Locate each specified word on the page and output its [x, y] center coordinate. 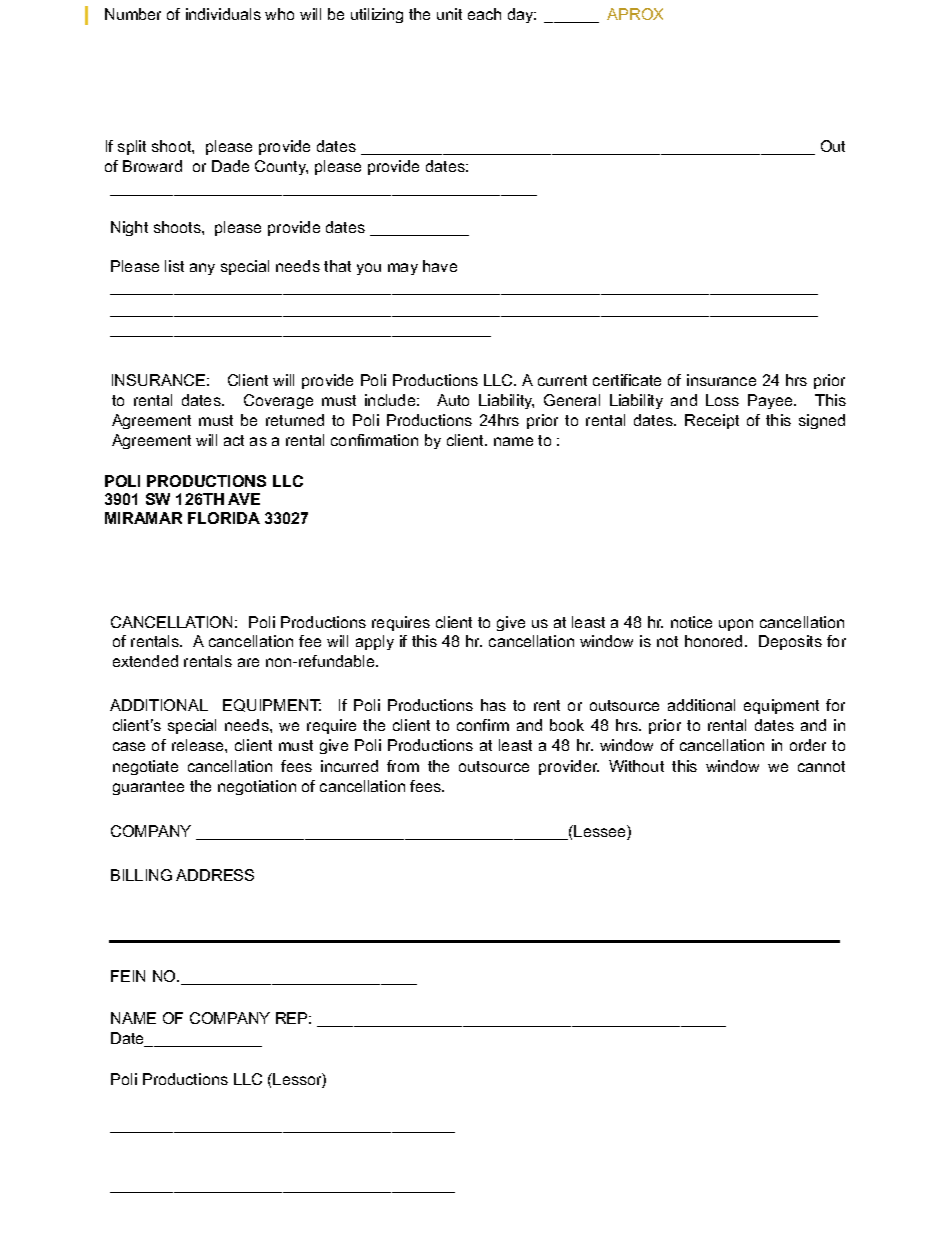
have [440, 266]
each [484, 14]
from [403, 766]
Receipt [712, 421]
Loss [722, 400]
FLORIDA [224, 518]
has [493, 705]
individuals [223, 14]
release [199, 745]
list [174, 266]
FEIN [128, 976]
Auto [453, 400]
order [808, 745]
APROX [635, 14]
